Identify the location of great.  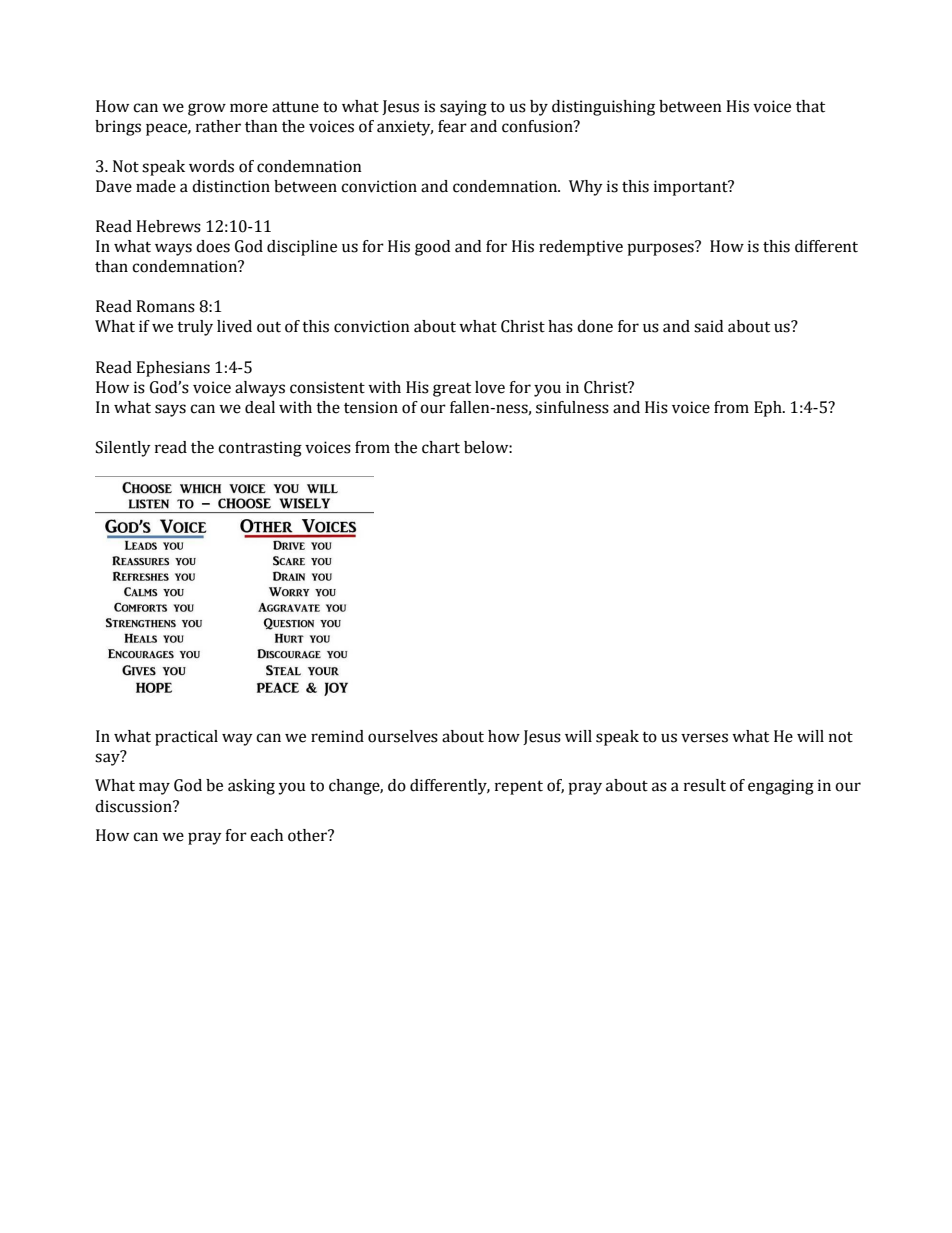
(452, 389).
